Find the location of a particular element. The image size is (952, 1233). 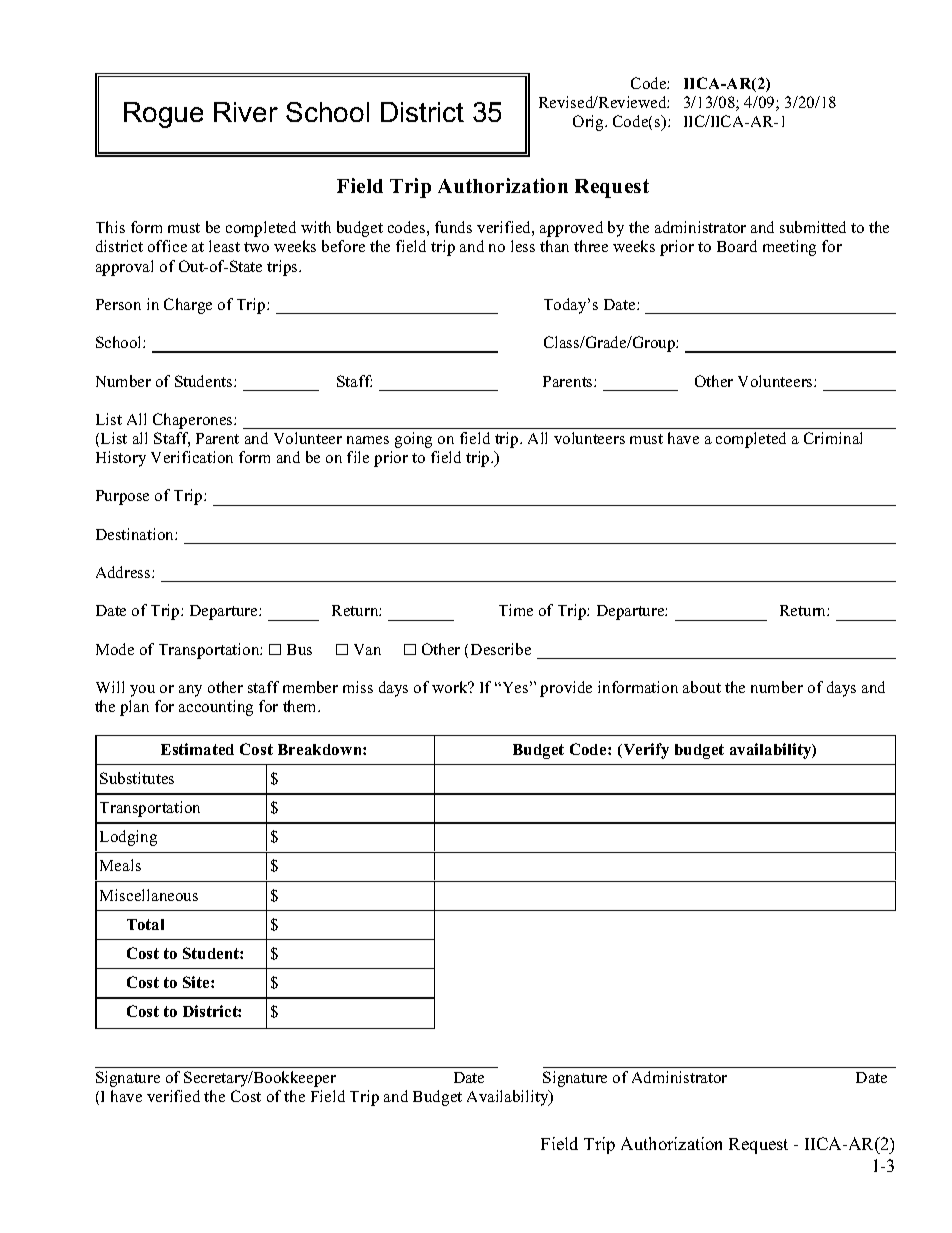

Verify is located at coordinates (645, 751).
